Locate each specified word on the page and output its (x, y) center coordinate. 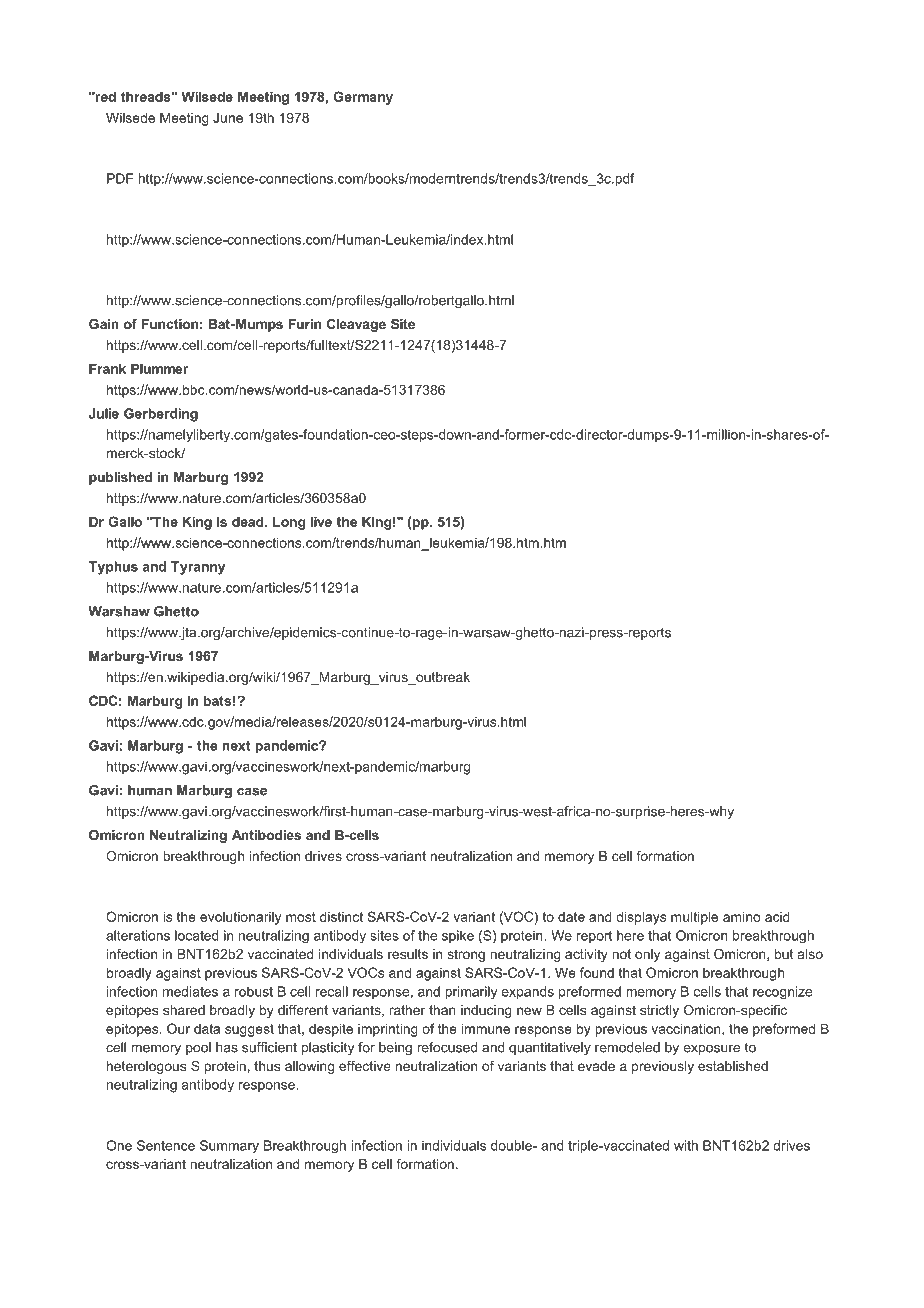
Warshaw (119, 611)
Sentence (166, 1145)
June (228, 117)
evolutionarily (240, 918)
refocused (447, 1047)
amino (742, 916)
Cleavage (356, 325)
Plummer (159, 368)
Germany (363, 98)
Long (289, 523)
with (686, 1145)
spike (458, 936)
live (321, 521)
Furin (304, 324)
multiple (694, 918)
